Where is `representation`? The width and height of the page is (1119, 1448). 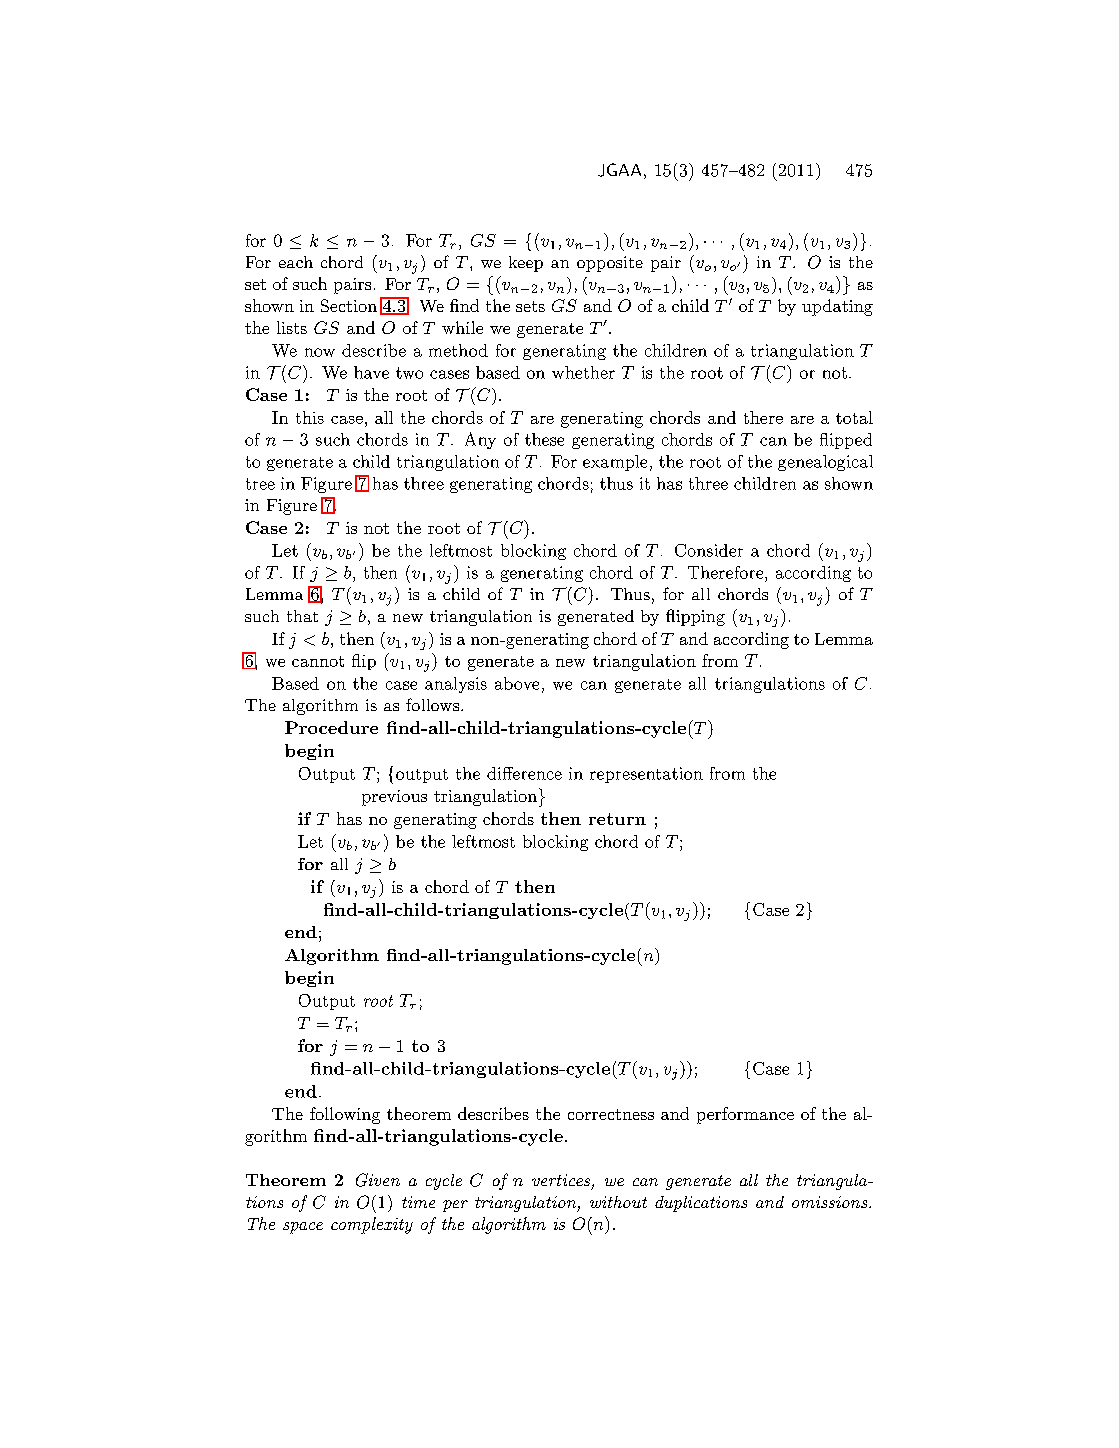
representation is located at coordinates (646, 775).
